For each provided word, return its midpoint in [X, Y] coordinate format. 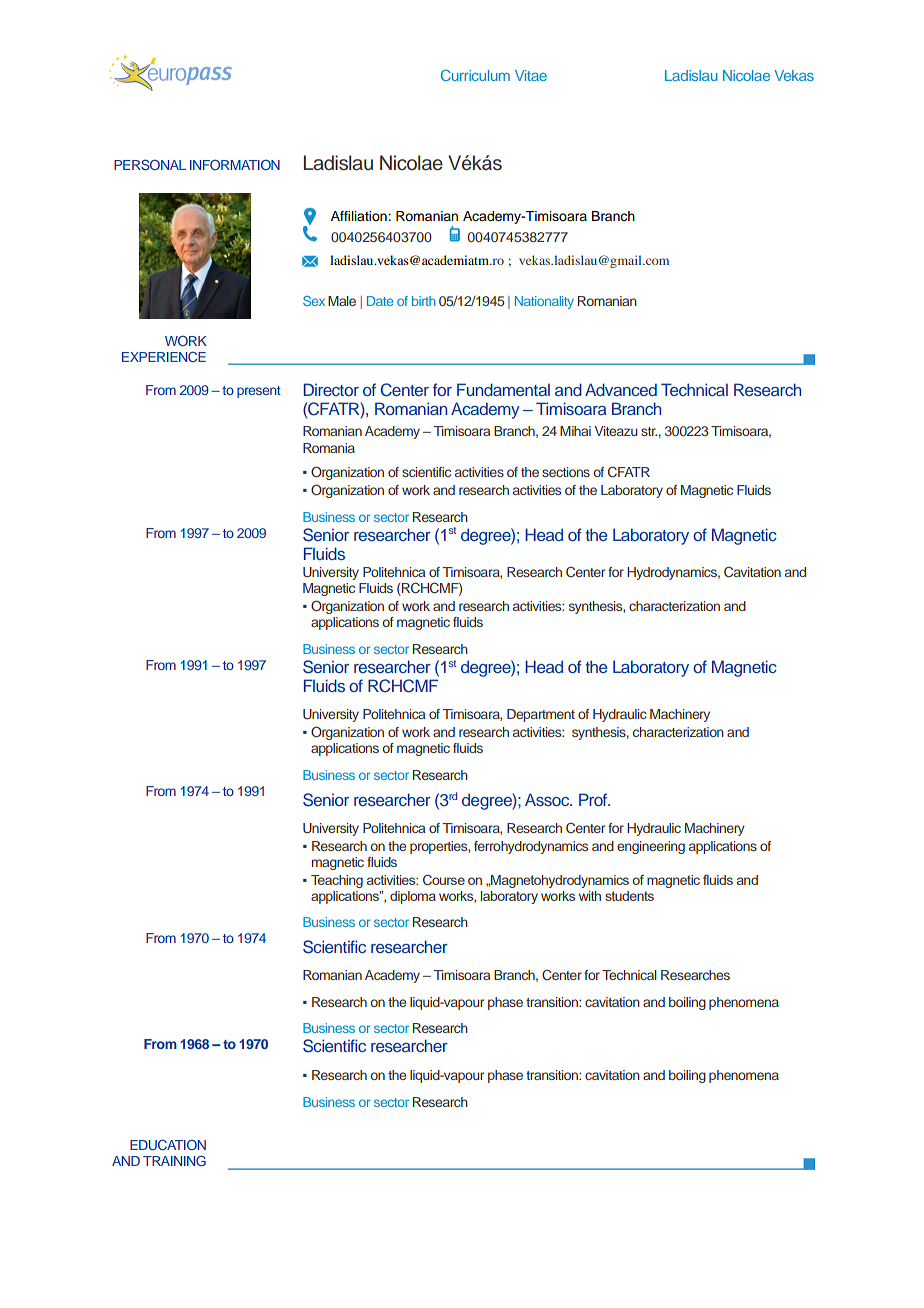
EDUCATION [168, 1145]
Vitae [531, 75]
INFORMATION [235, 164]
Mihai [575, 431]
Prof [594, 799]
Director [331, 389]
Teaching [337, 881]
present [259, 392]
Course [444, 879]
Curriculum [475, 75]
